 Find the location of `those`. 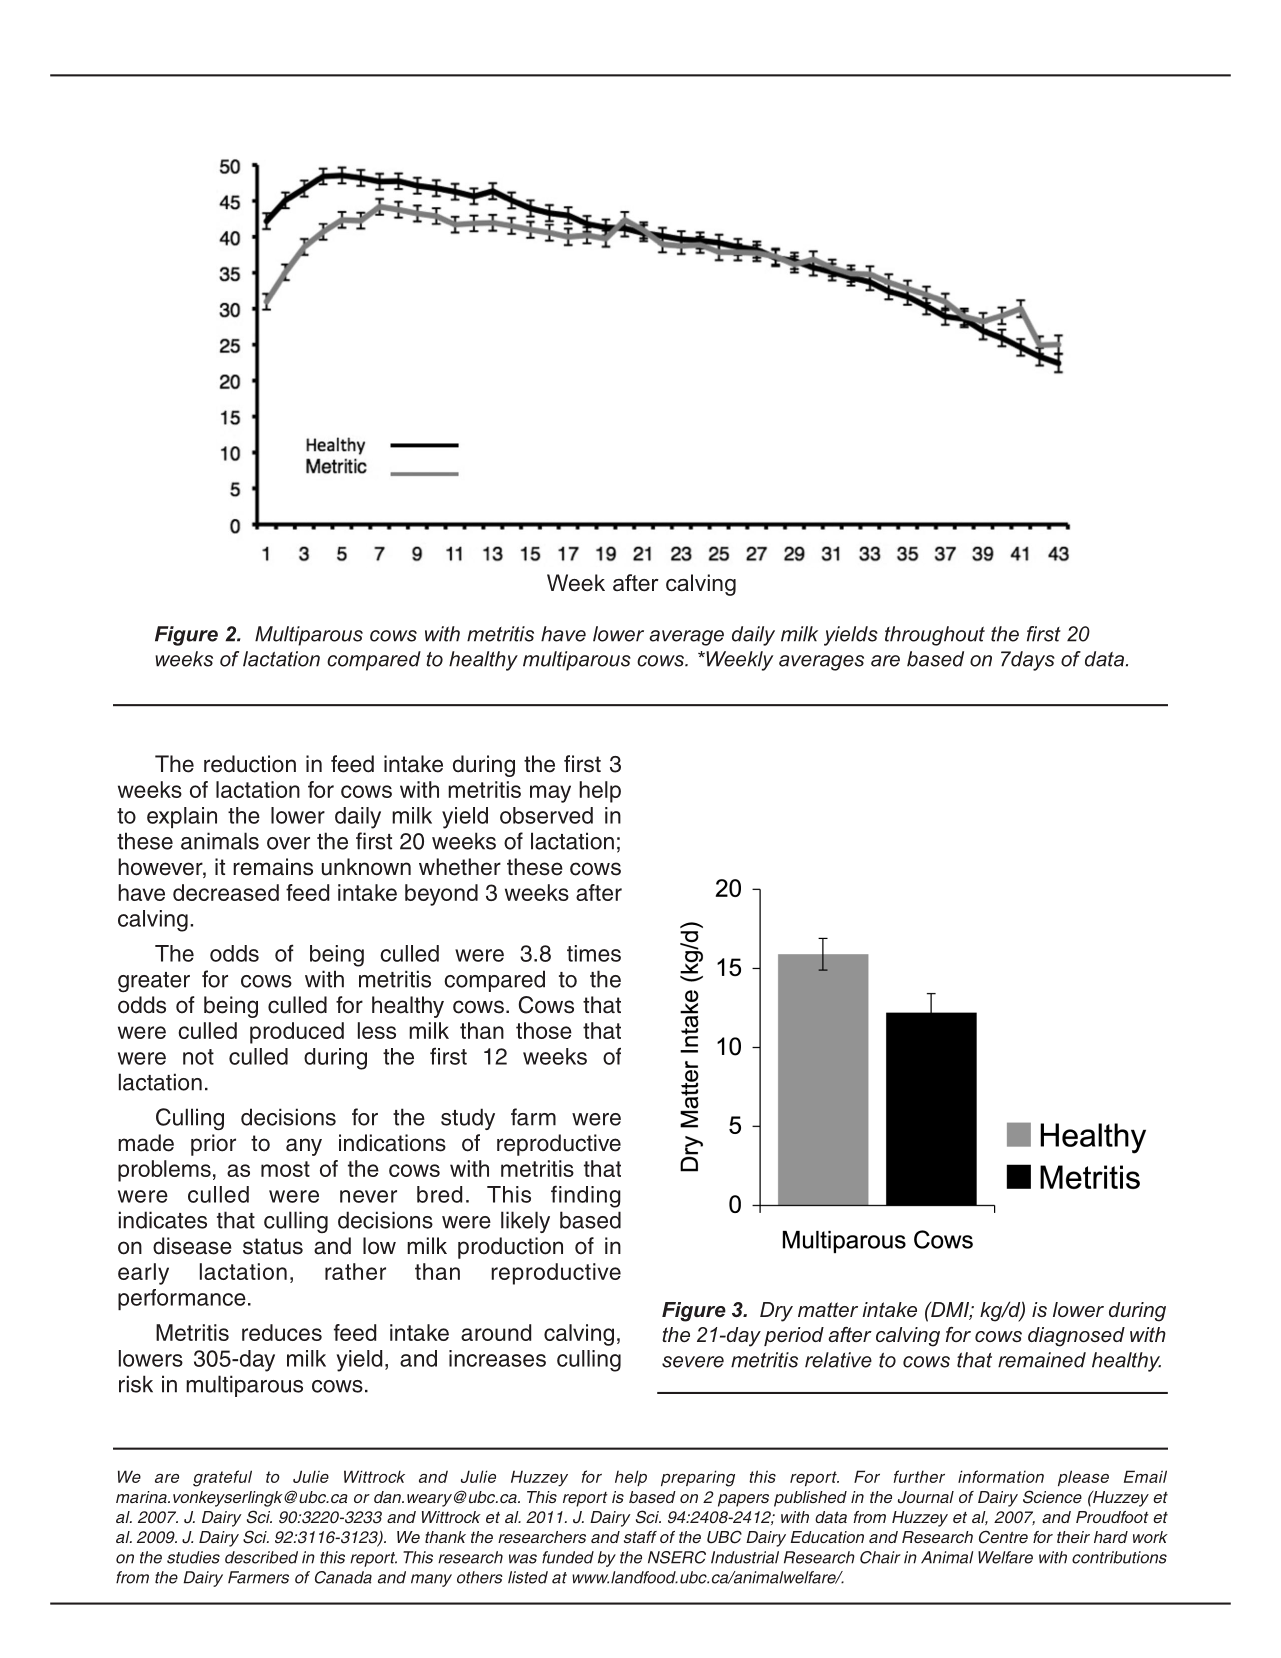

those is located at coordinates (544, 1030).
